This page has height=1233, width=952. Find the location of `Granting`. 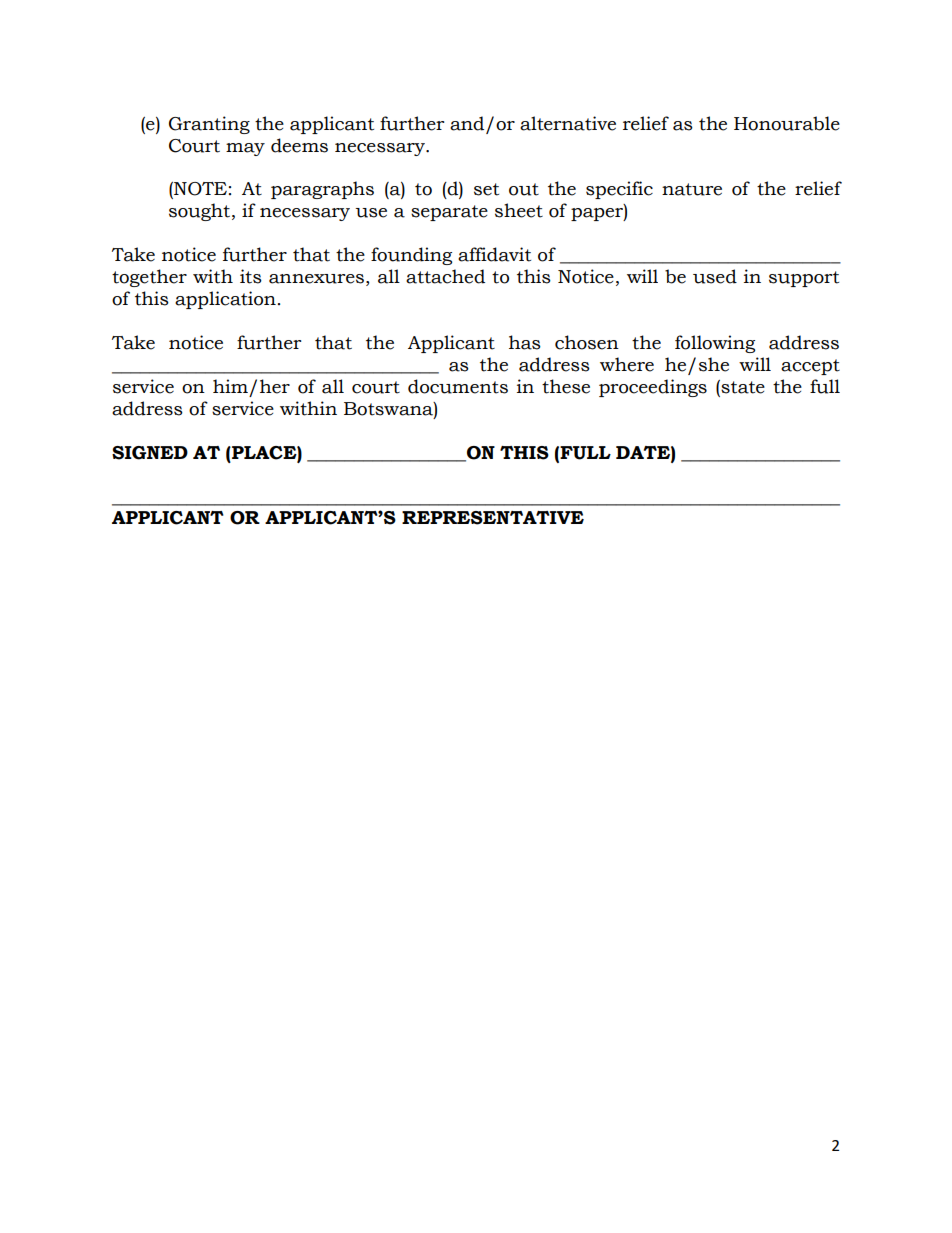

Granting is located at coordinates (209, 125).
